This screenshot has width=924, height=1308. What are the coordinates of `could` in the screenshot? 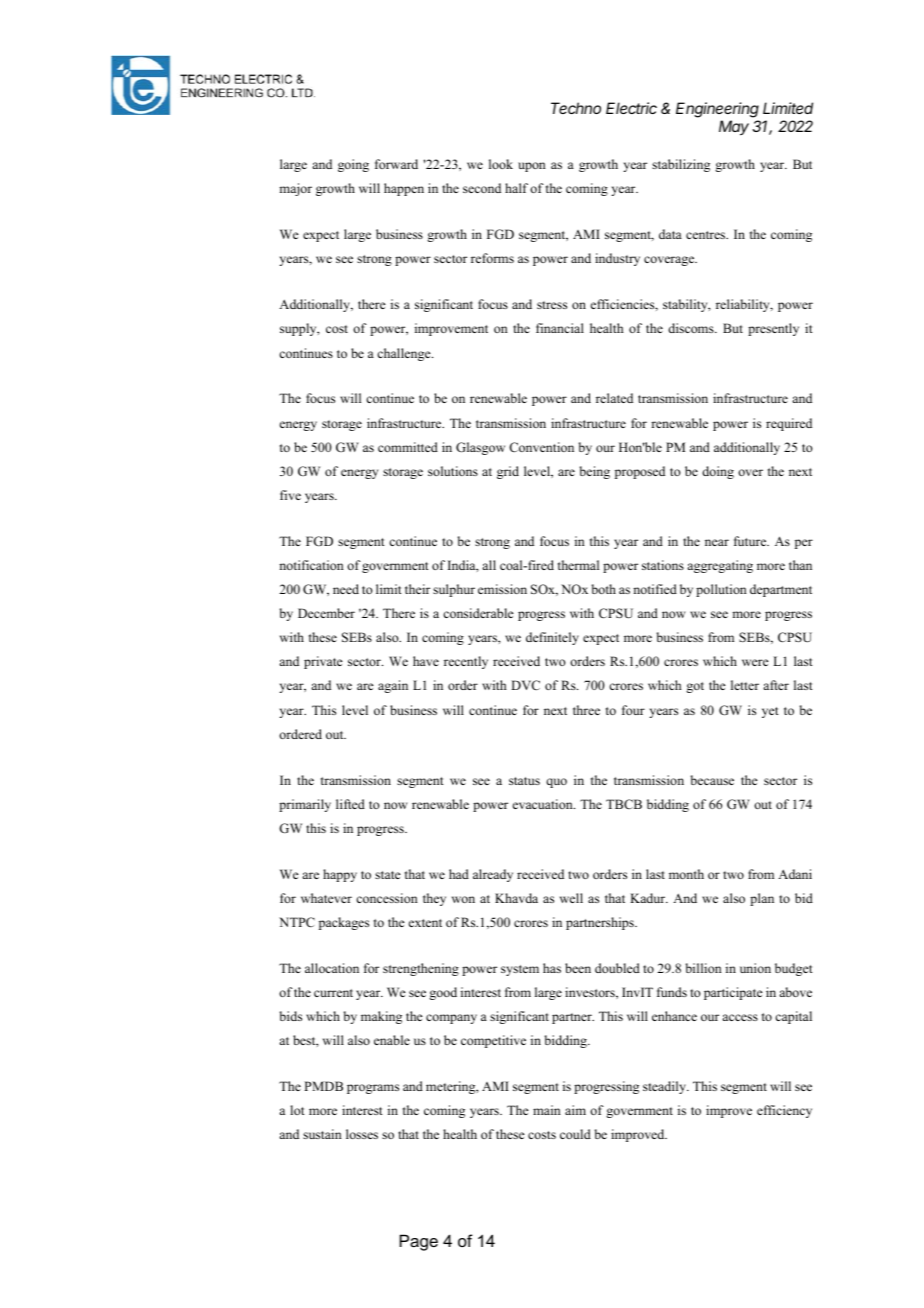 It's located at (575, 1134).
